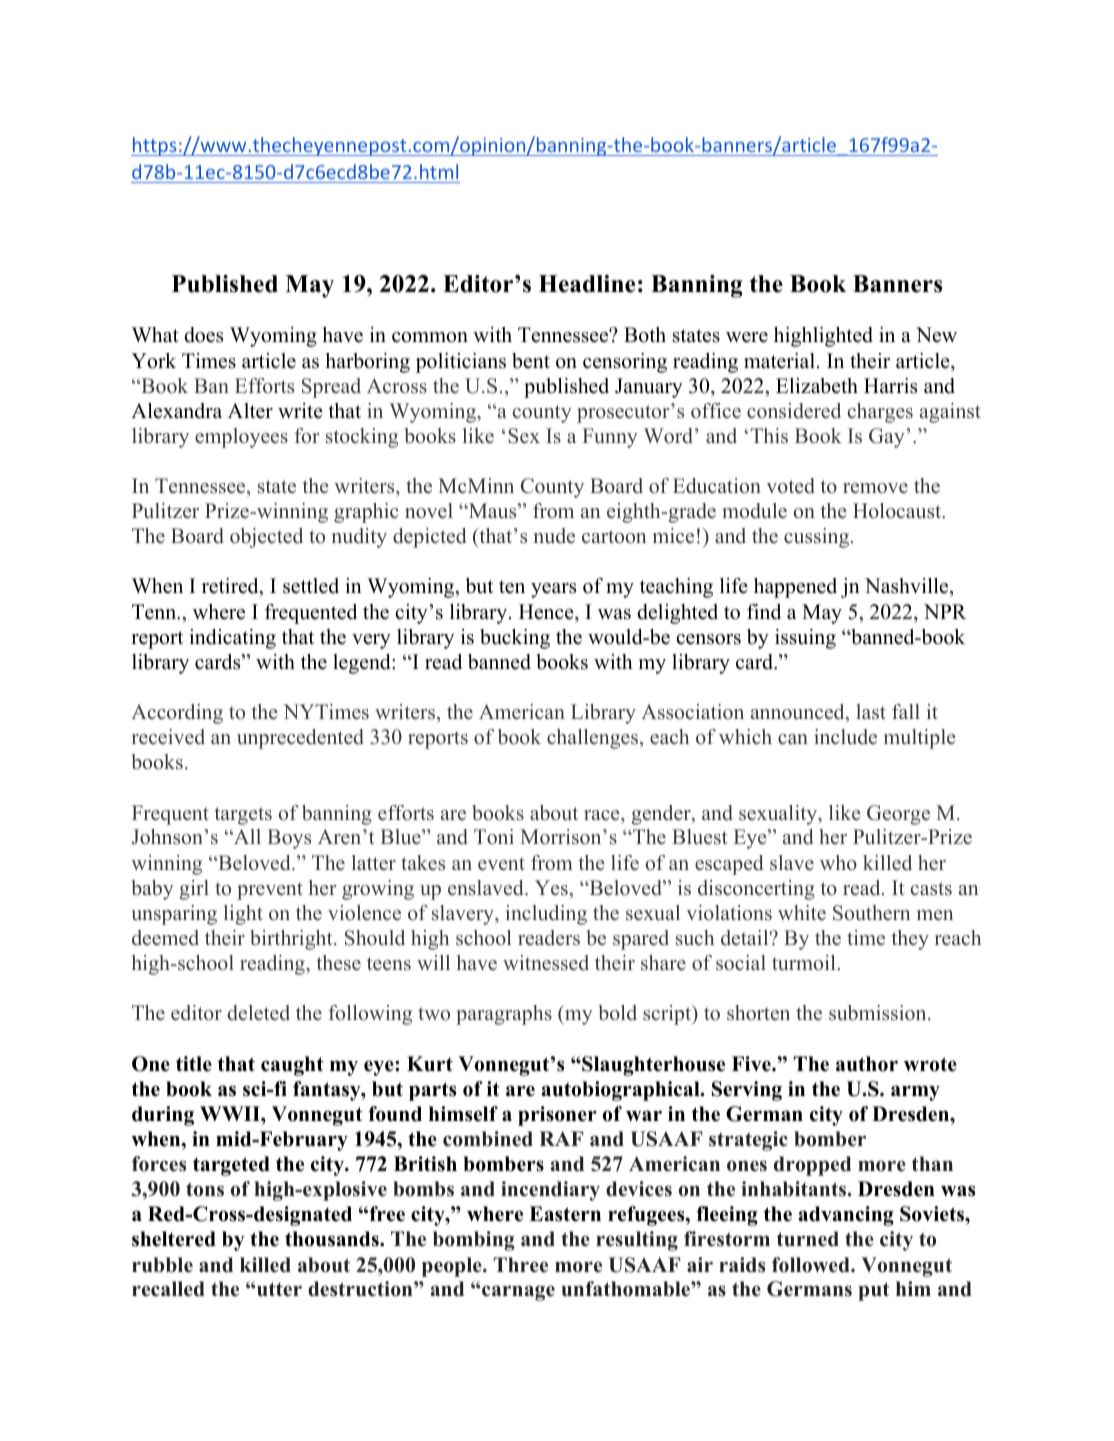  I want to click on New, so click(936, 335).
